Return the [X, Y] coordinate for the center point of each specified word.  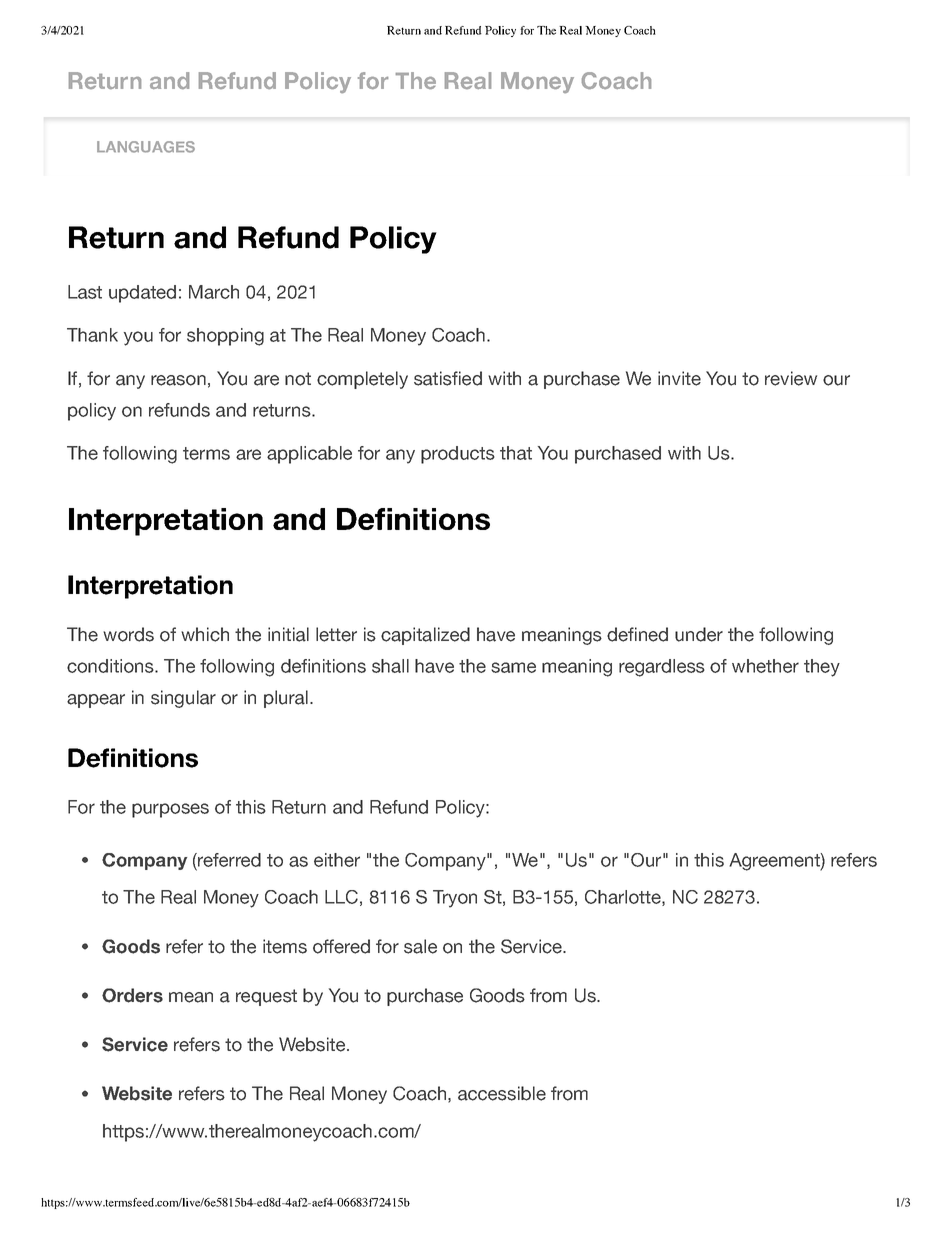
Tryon [455, 899]
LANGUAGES [146, 147]
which [205, 634]
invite [679, 378]
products [458, 455]
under [699, 634]
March [214, 292]
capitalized [425, 636]
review [791, 378]
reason [178, 380]
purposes [170, 810]
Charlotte [624, 898]
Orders [132, 995]
